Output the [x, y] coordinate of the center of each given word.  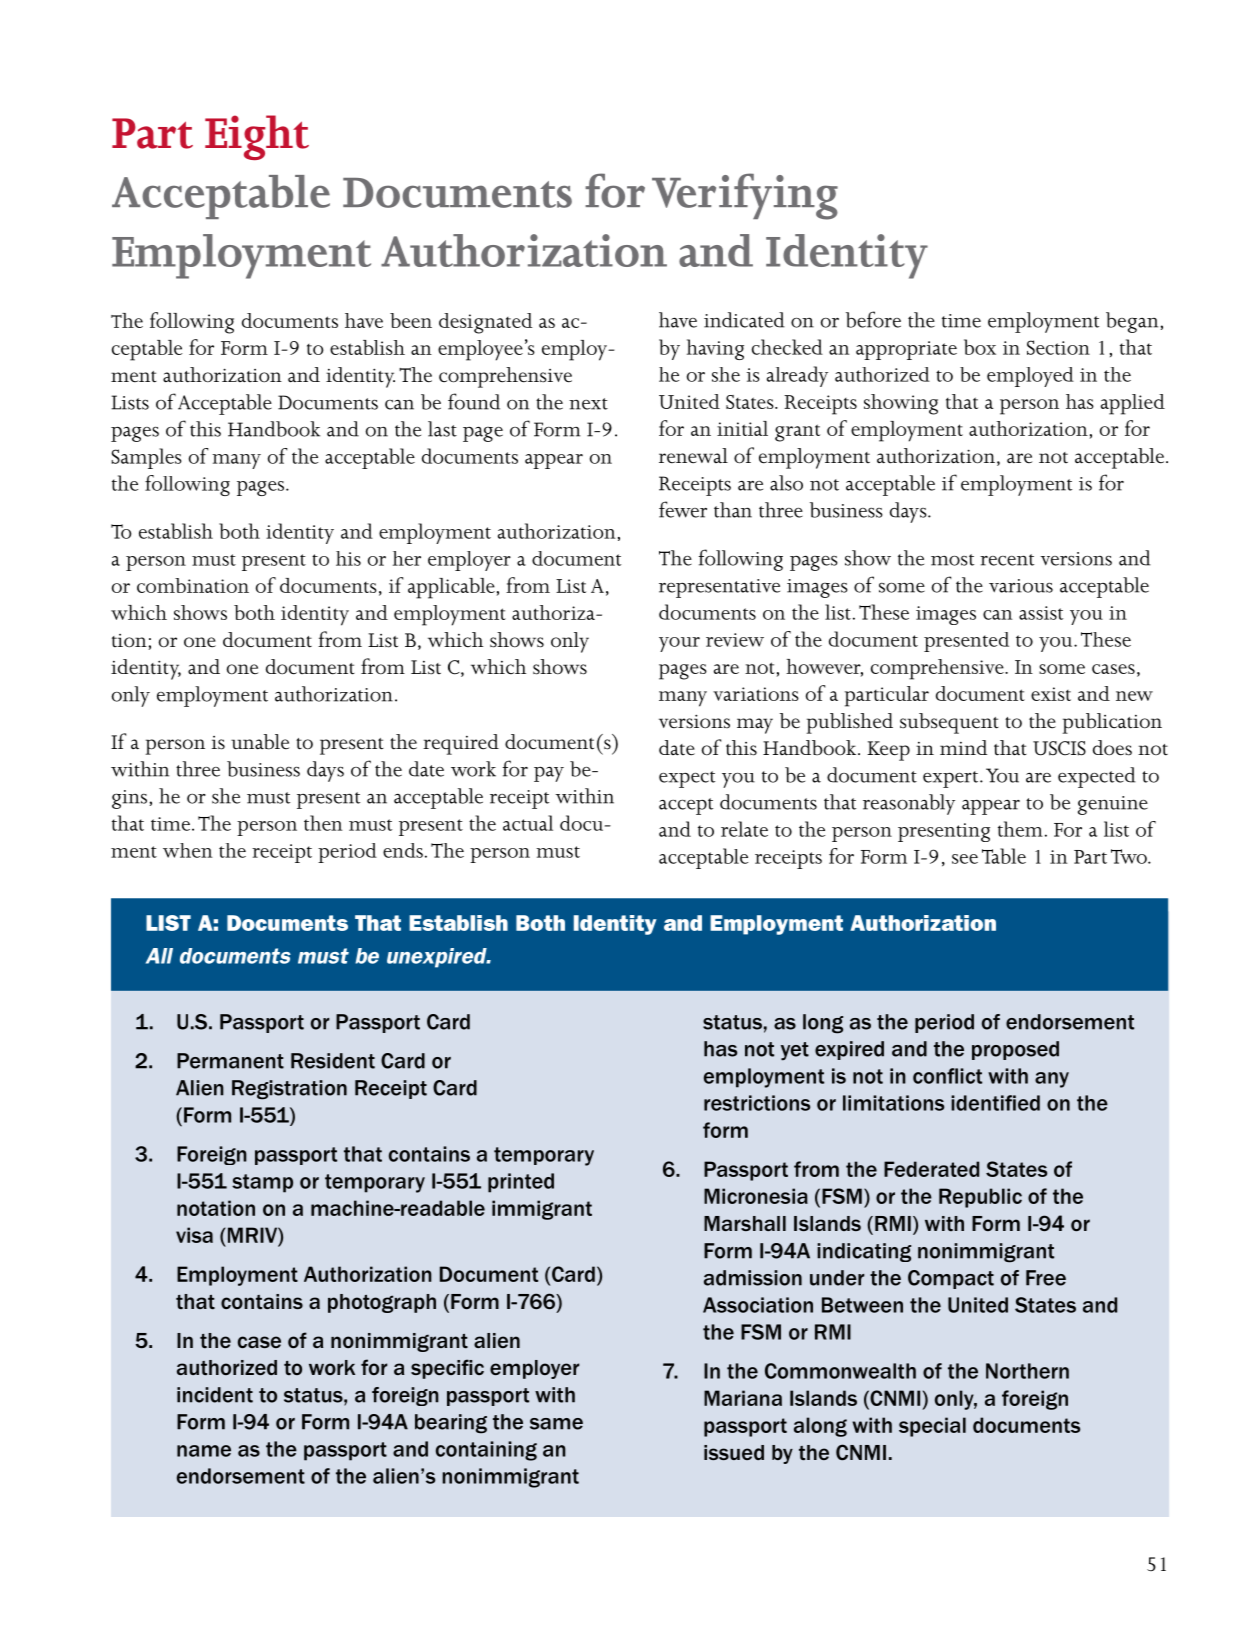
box [980, 347]
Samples [146, 458]
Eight [257, 137]
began [1132, 322]
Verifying [745, 196]
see [965, 859]
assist [1041, 613]
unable [260, 742]
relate [744, 829]
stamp [262, 1183]
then [323, 823]
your [679, 644]
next [588, 404]
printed [521, 1183]
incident [215, 1395]
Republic [980, 1198]
